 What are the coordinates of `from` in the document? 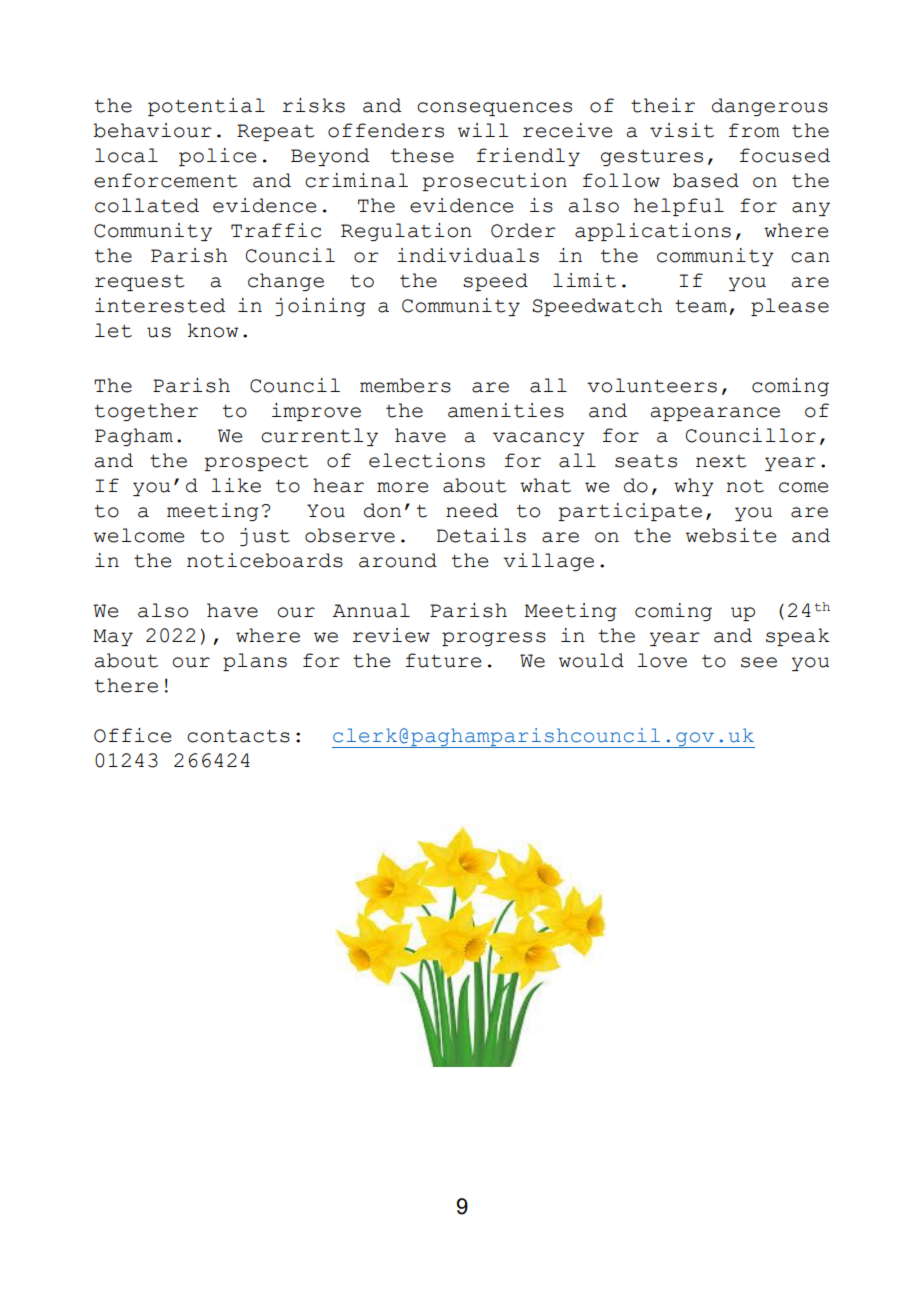 It's located at (754, 130).
